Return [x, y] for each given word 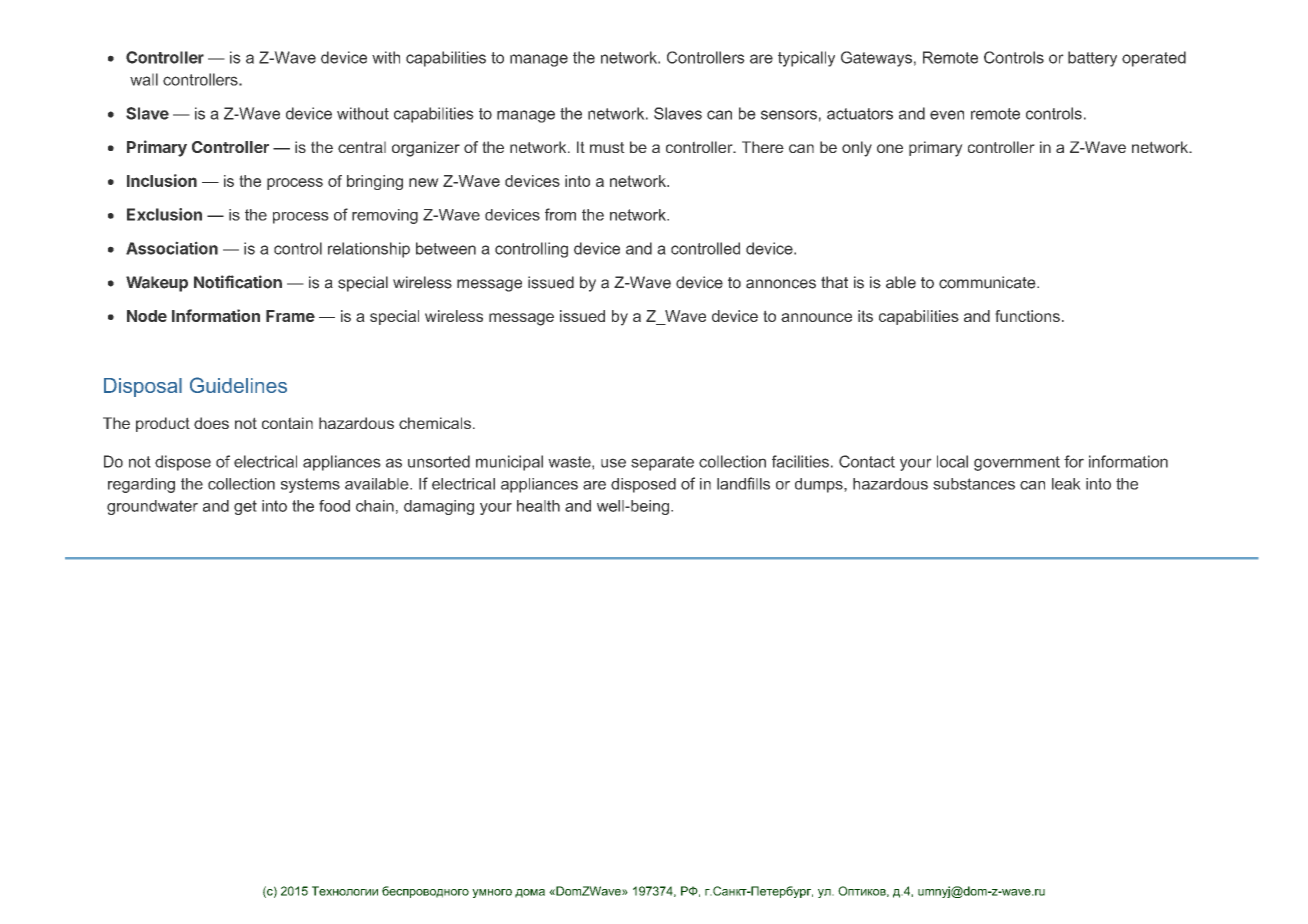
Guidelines [238, 385]
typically [806, 59]
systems [310, 485]
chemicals [435, 423]
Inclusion [162, 180]
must [607, 147]
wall [144, 79]
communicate [988, 282]
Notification [238, 282]
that [834, 282]
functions [1027, 316]
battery [1092, 59]
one [890, 148]
